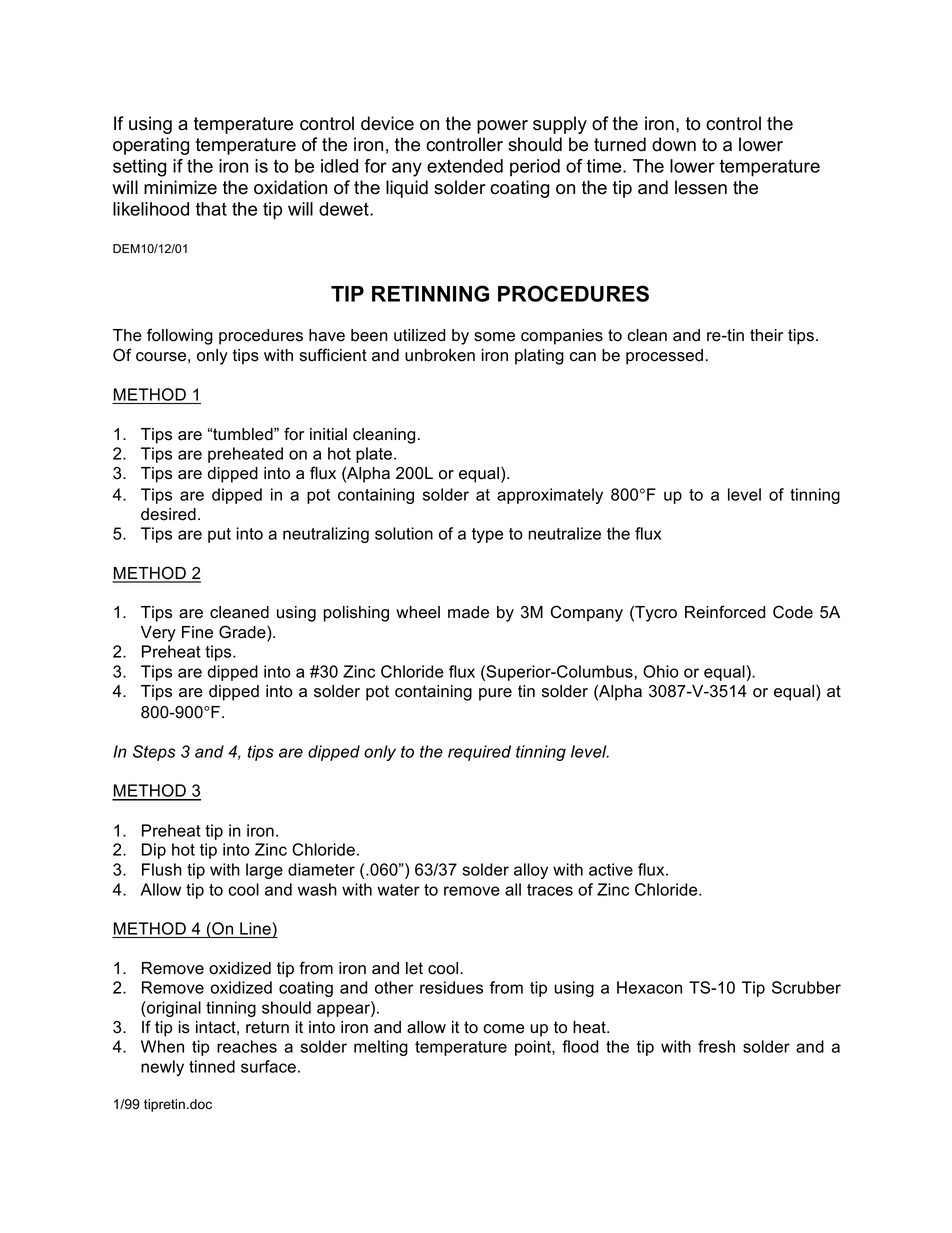 The image size is (952, 1233). What do you see at coordinates (197, 632) in the screenshot?
I see `Fine` at bounding box center [197, 632].
